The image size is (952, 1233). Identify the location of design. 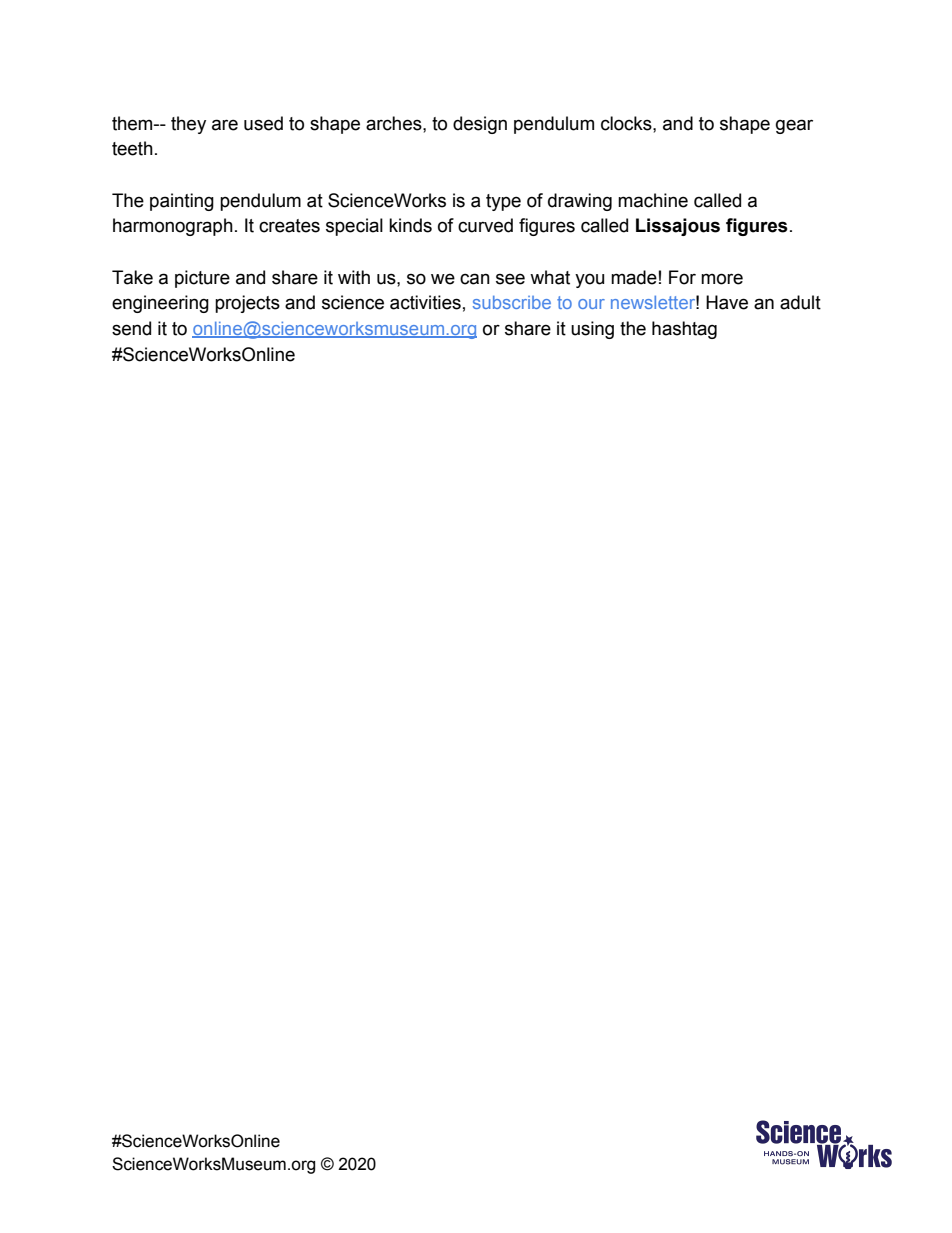
(480, 125).
